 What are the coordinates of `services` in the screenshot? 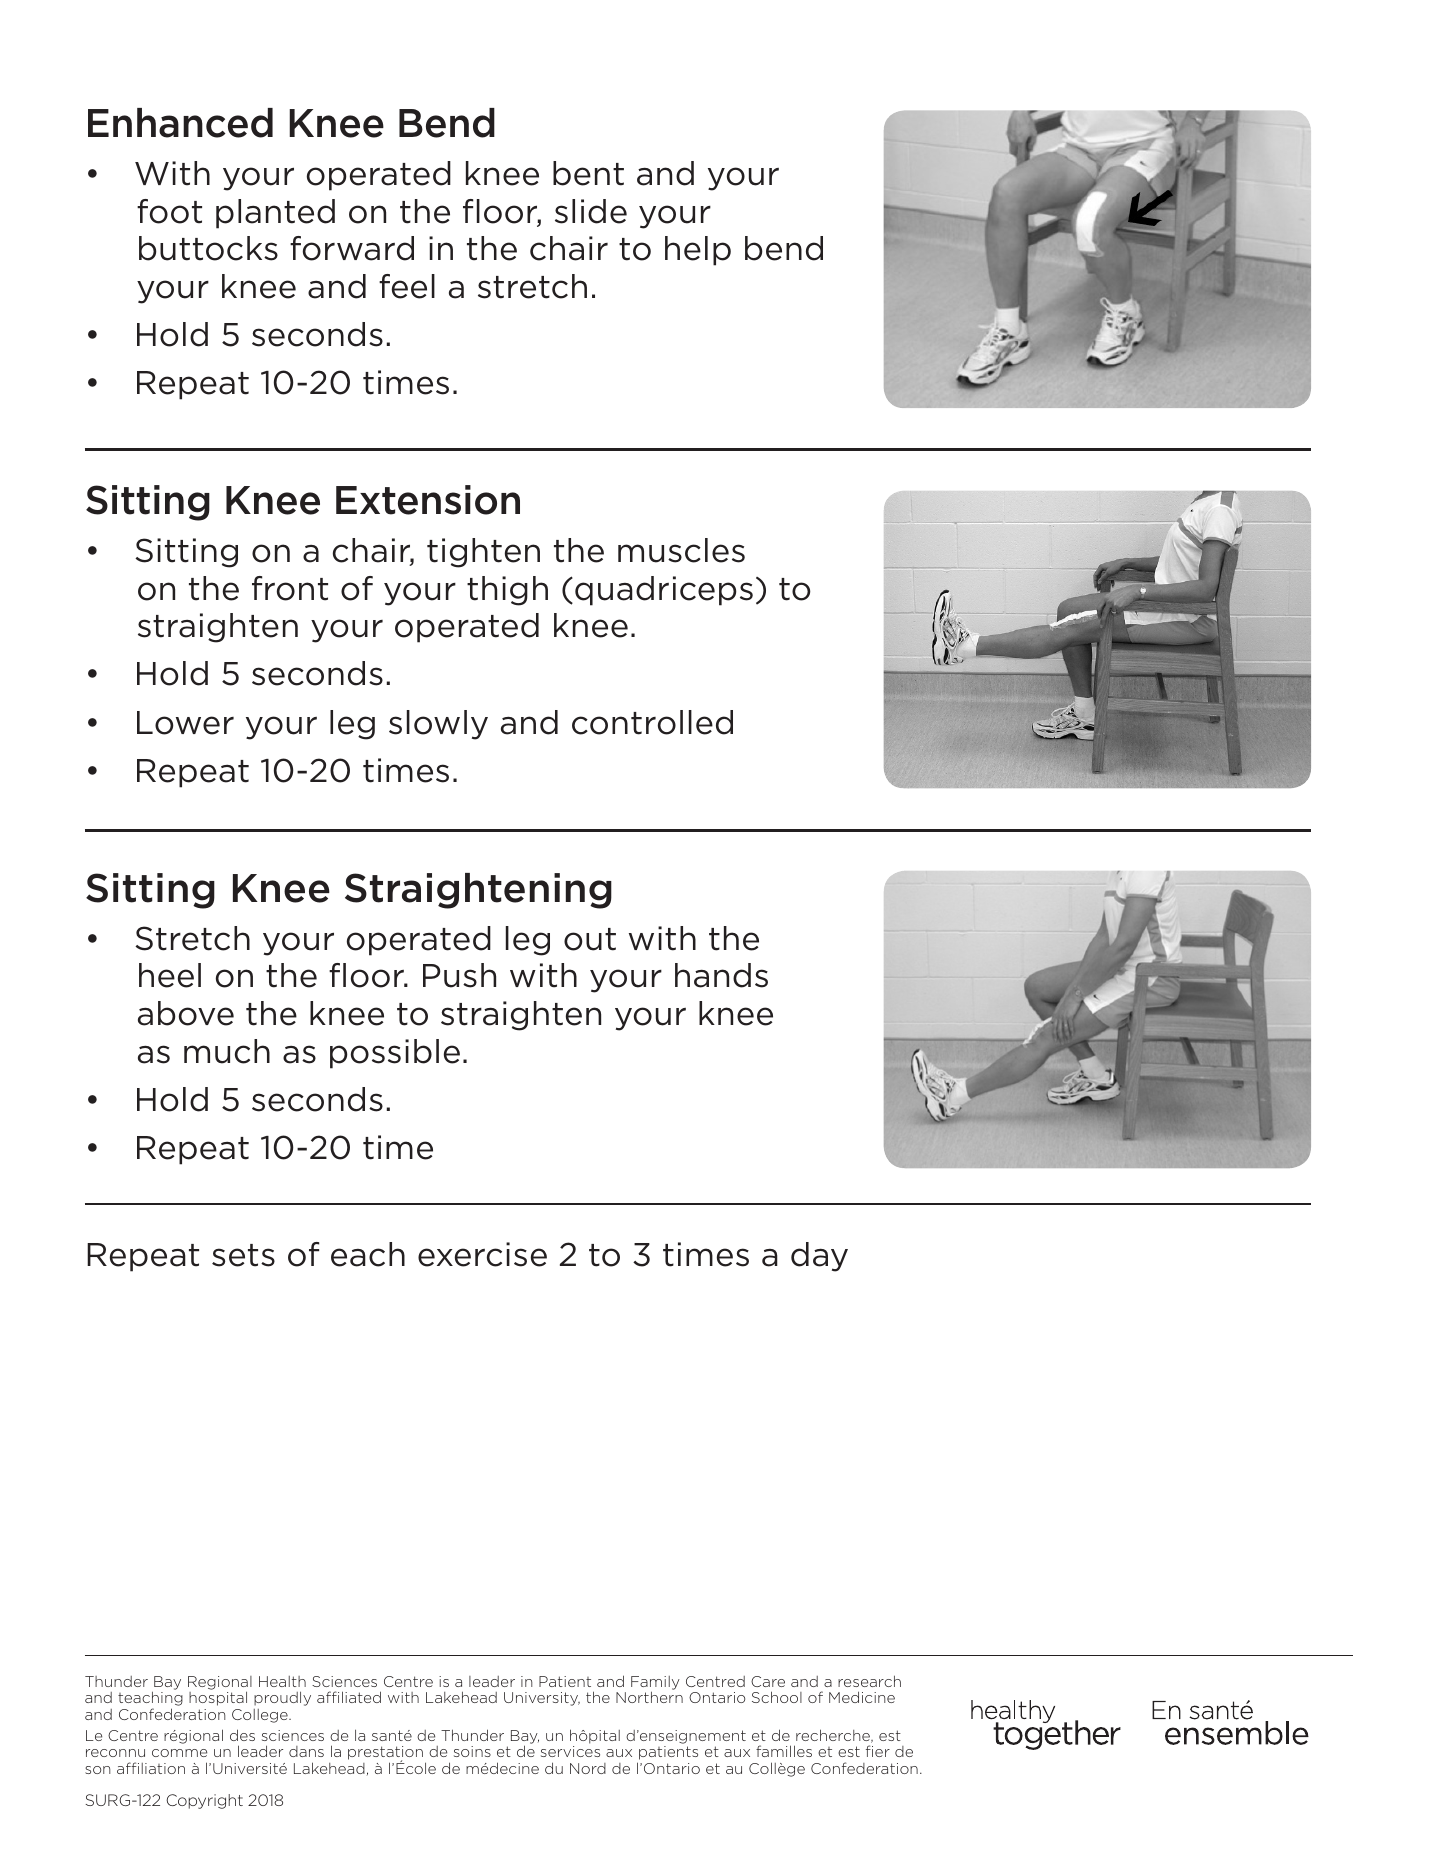 It's located at (570, 1751).
